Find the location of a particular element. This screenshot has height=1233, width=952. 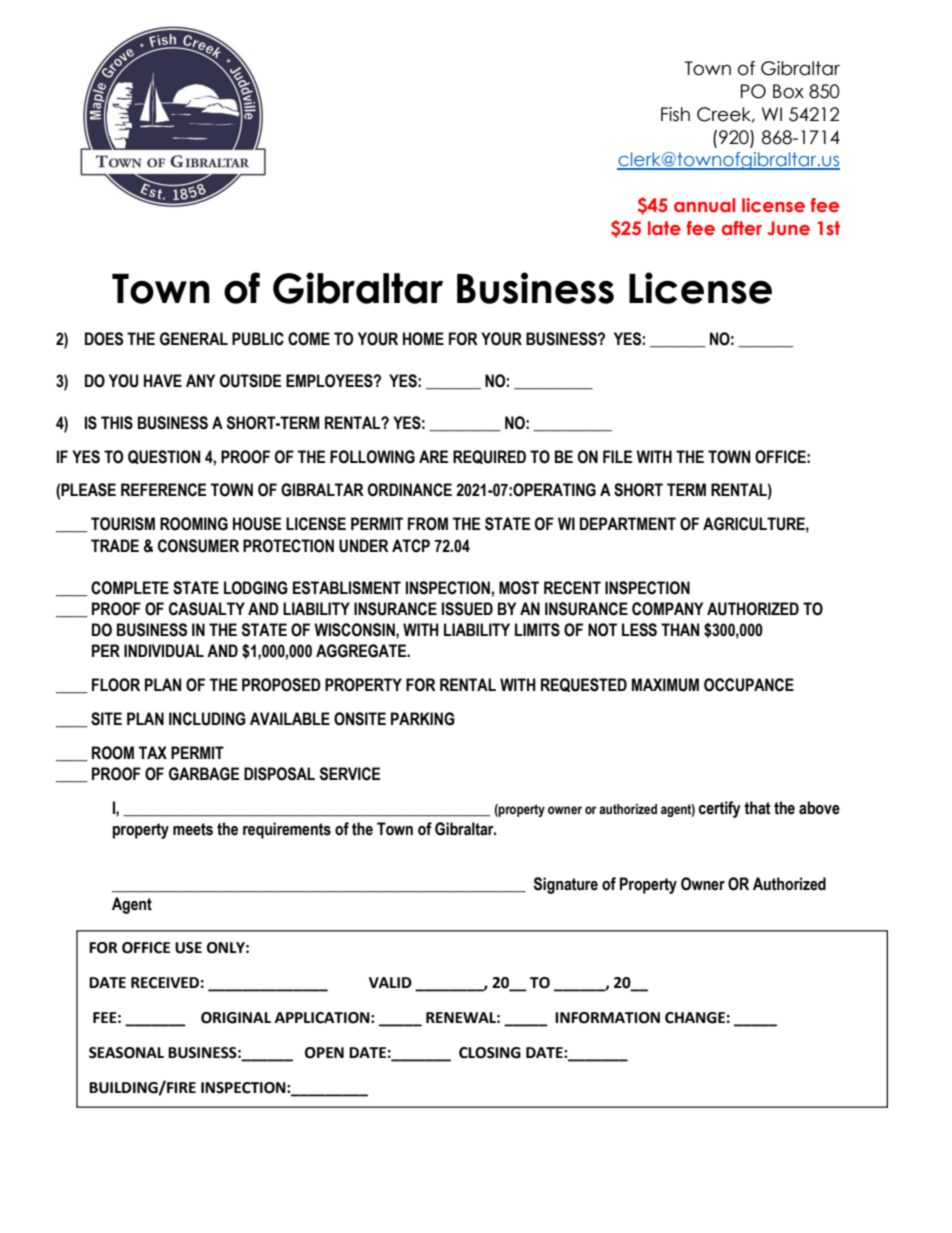

Fish is located at coordinates (675, 114).
